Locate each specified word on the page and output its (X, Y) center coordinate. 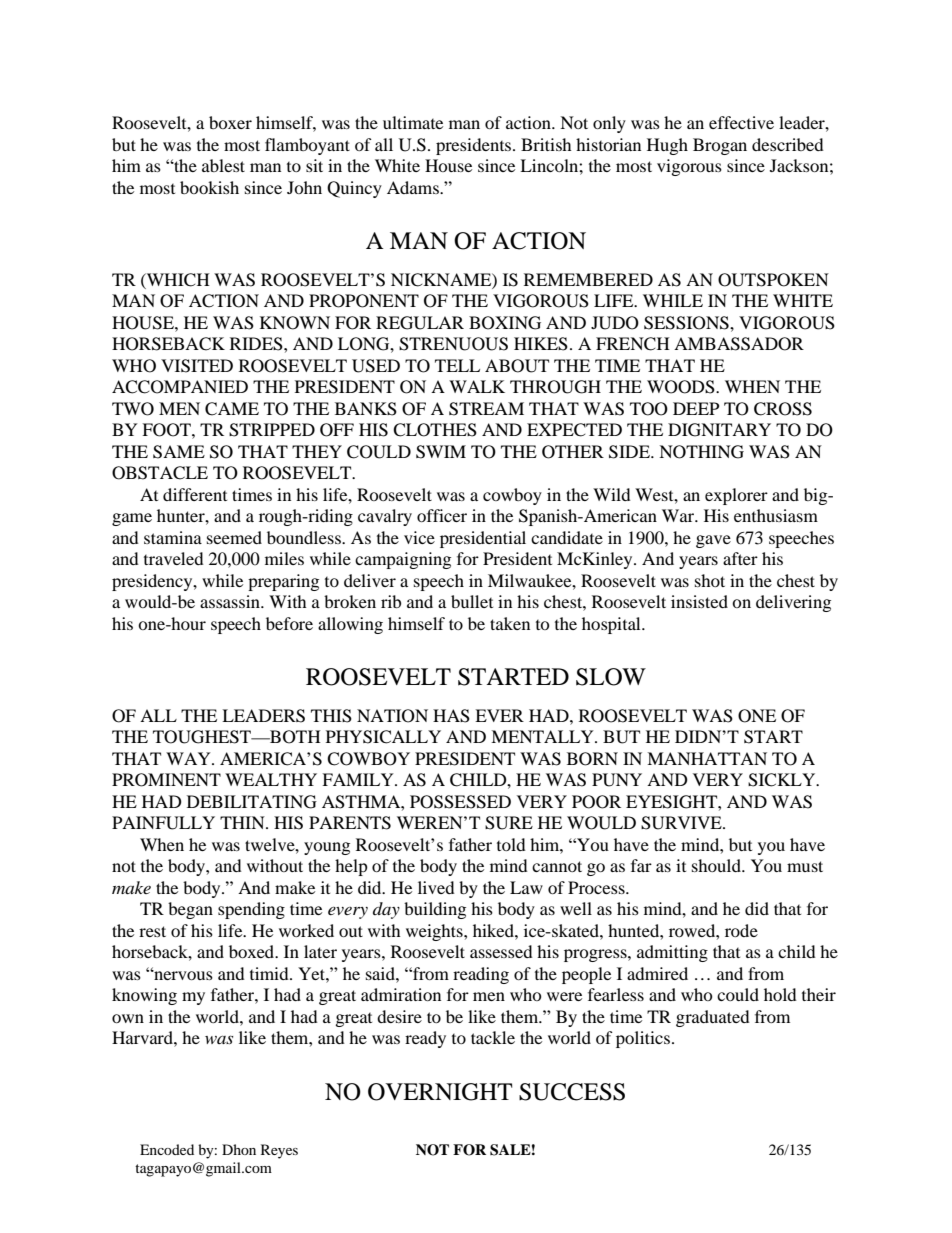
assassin (231, 601)
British (546, 144)
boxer (230, 122)
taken (510, 623)
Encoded (167, 1149)
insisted (699, 601)
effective (741, 122)
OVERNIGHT (440, 1092)
